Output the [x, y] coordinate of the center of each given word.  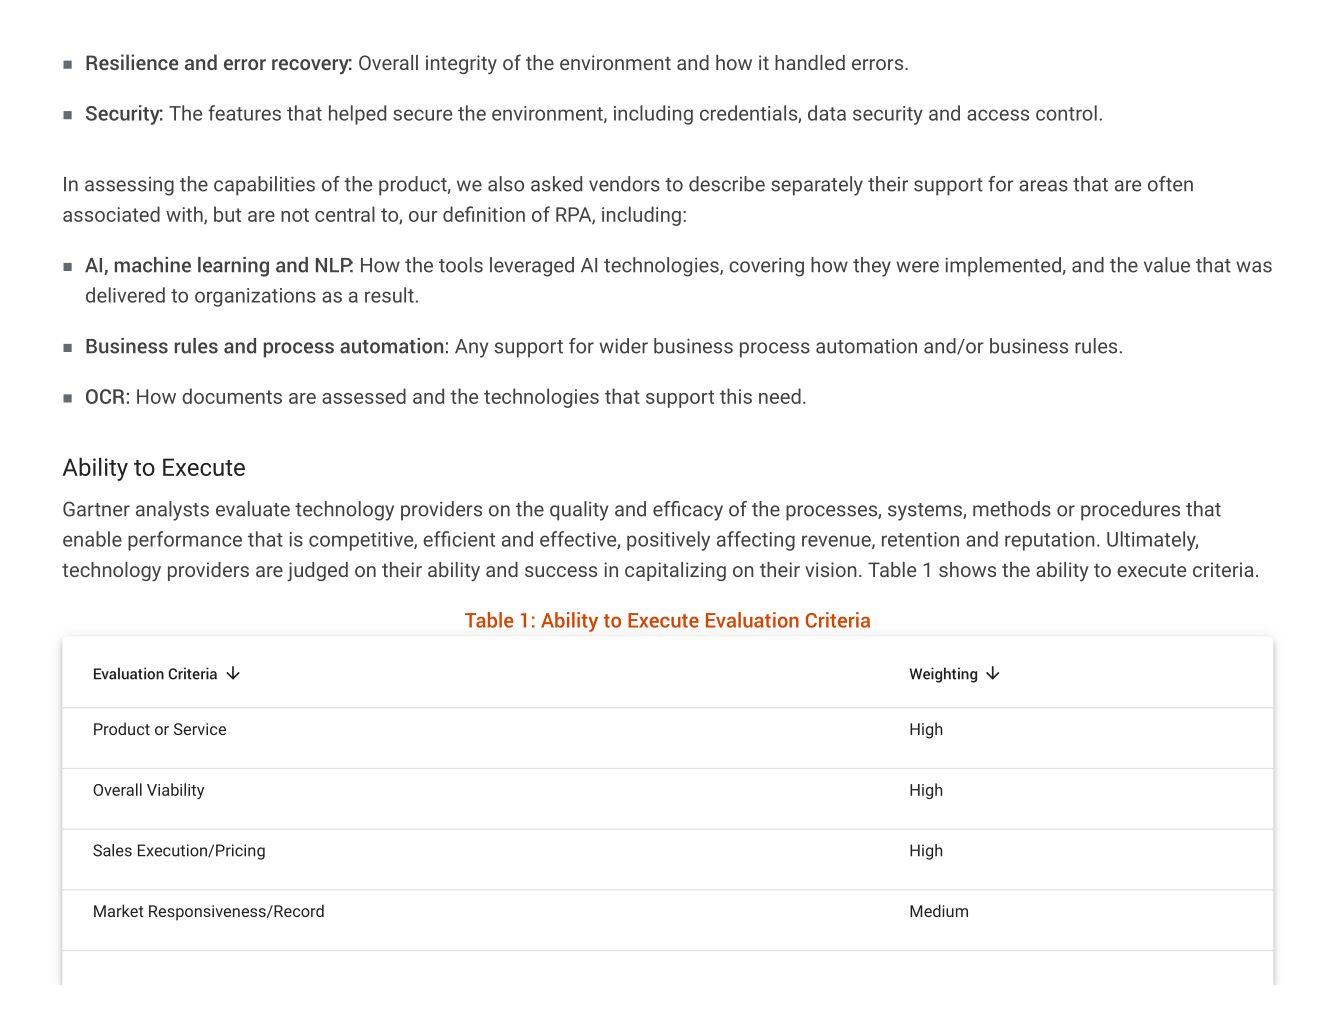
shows [967, 569]
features [244, 113]
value [1167, 265]
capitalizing [675, 571]
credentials [749, 114]
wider [623, 346]
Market [119, 910]
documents [232, 396]
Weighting [943, 675]
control [1066, 113]
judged [317, 572]
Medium [939, 910]
